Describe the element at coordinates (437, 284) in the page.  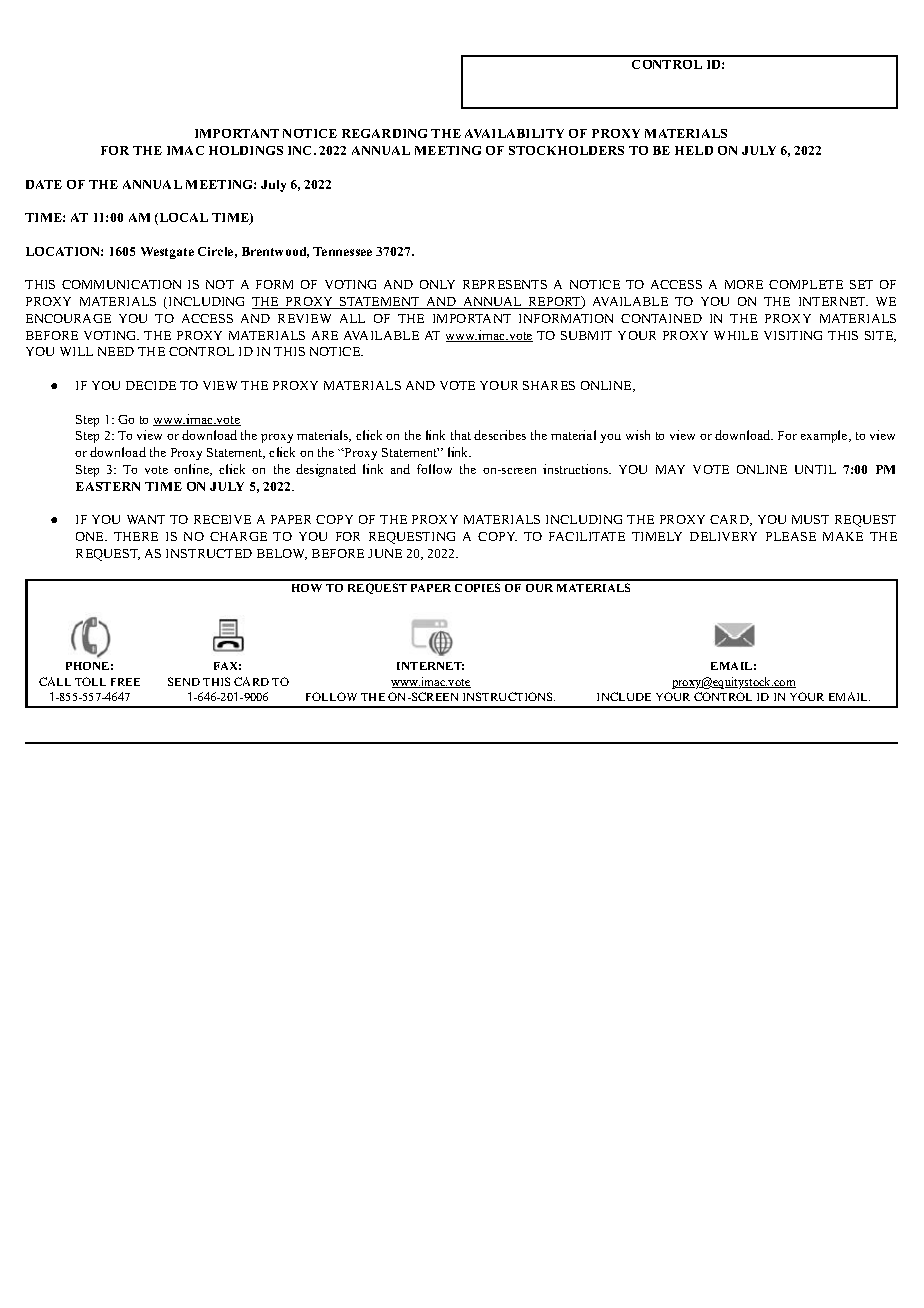
I see `ONLY` at that location.
